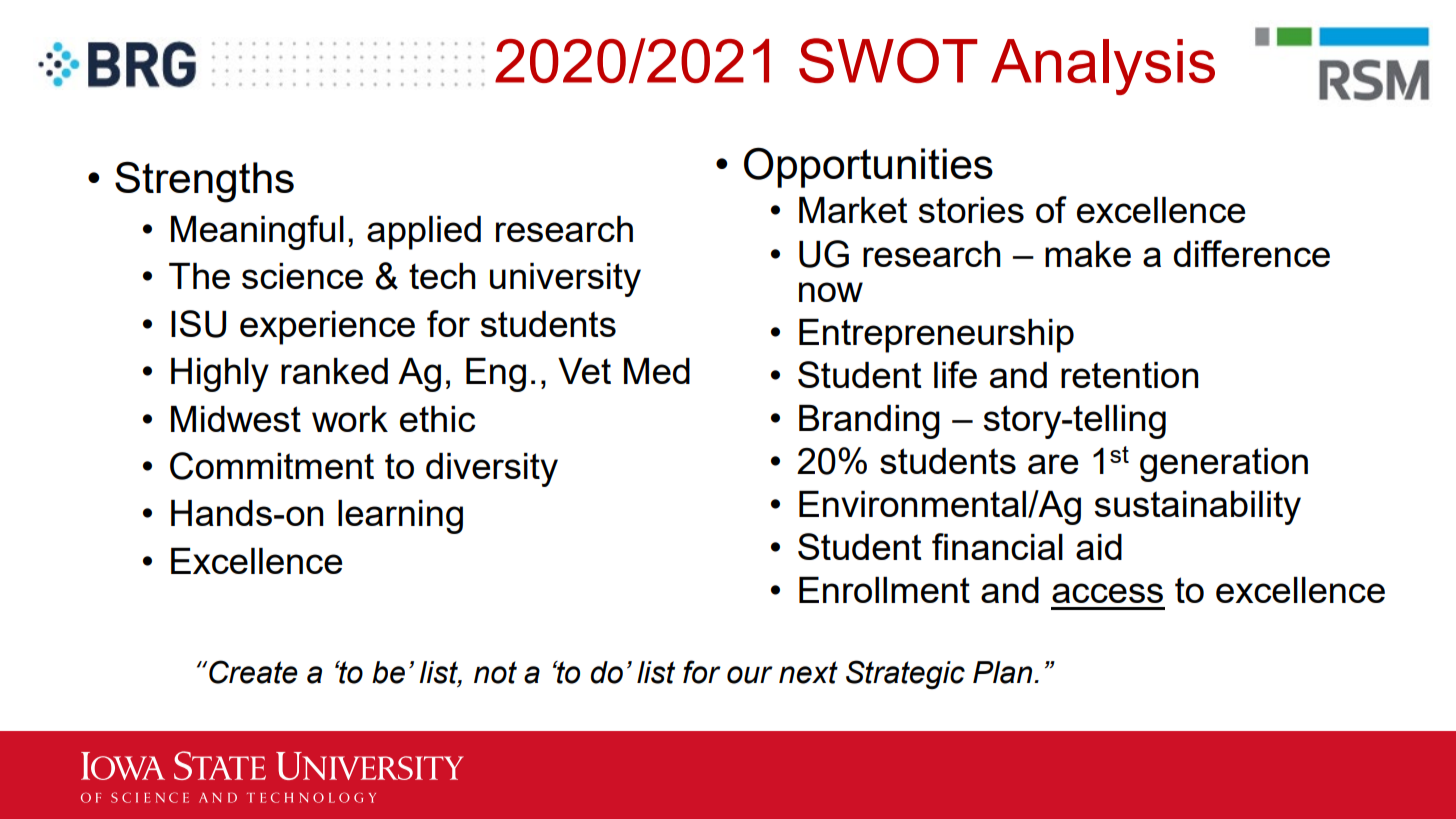 The image size is (1456, 819). I want to click on Strengths, so click(204, 182).
